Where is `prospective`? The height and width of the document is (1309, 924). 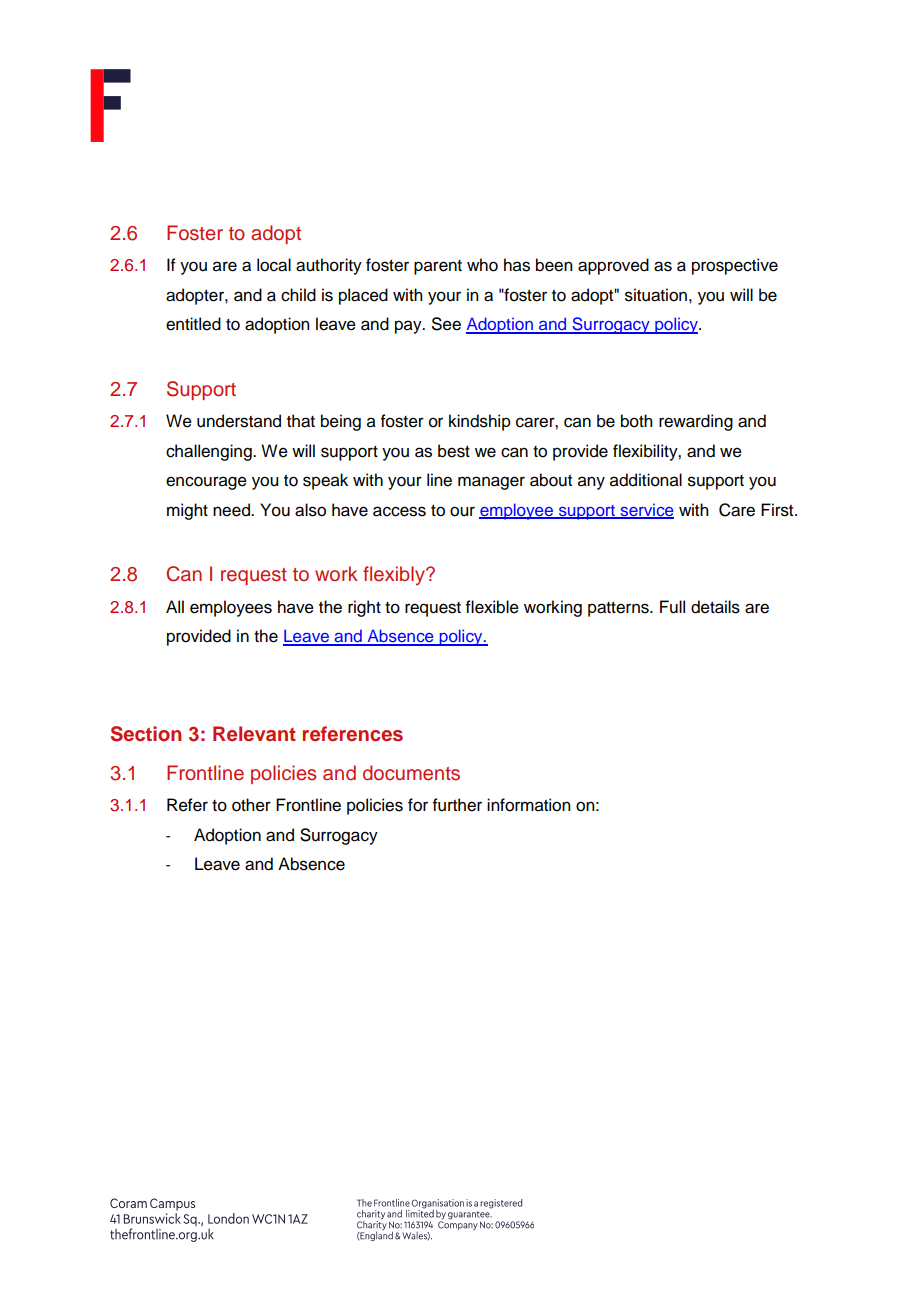
prospective is located at coordinates (735, 266).
